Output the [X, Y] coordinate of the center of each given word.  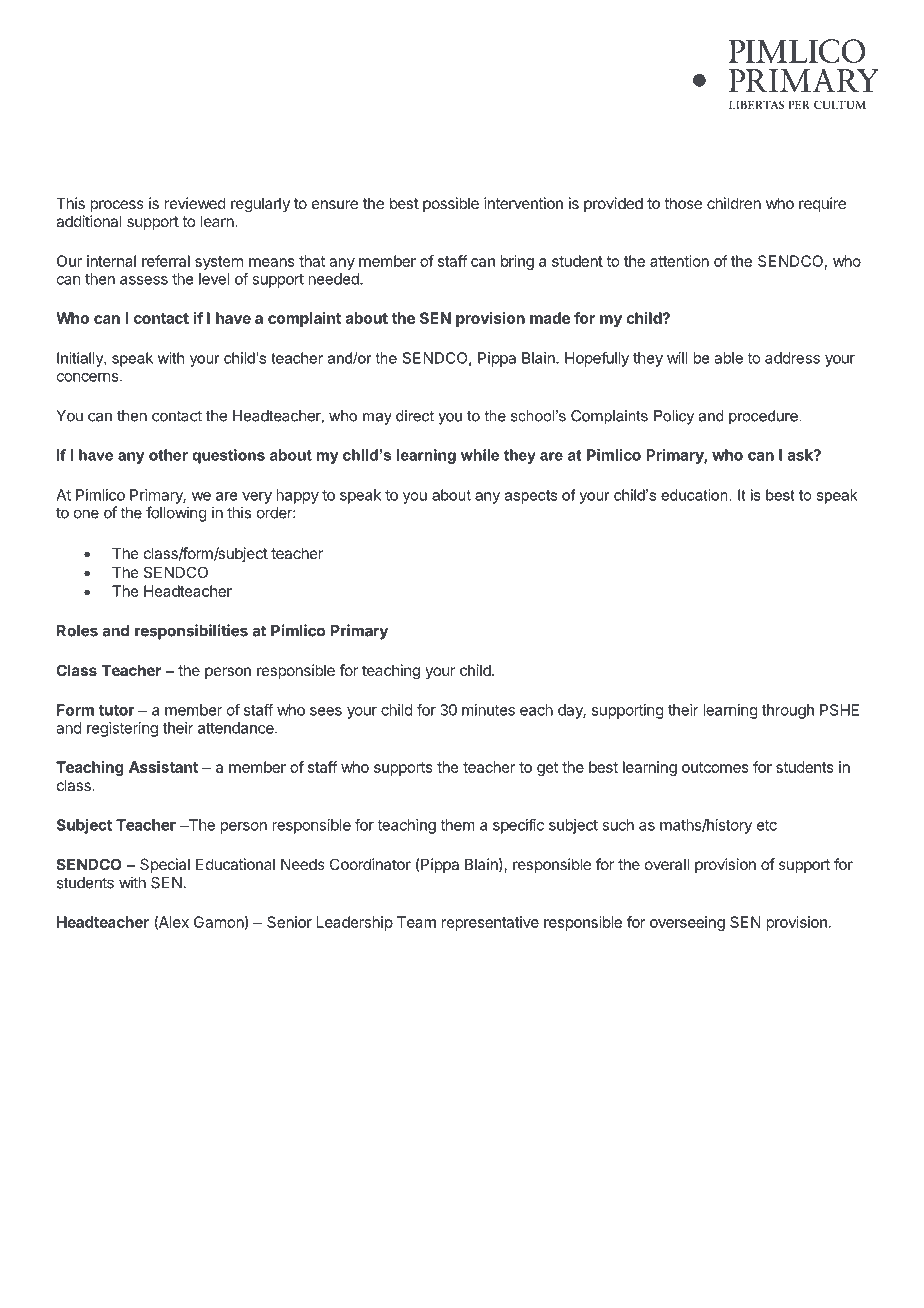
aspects [531, 497]
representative [490, 923]
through [788, 711]
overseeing [687, 923]
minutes [488, 710]
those [683, 203]
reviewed [195, 203]
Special [165, 865]
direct [415, 416]
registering [122, 729]
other [168, 455]
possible [451, 204]
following [176, 514]
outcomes [715, 767]
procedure [764, 417]
